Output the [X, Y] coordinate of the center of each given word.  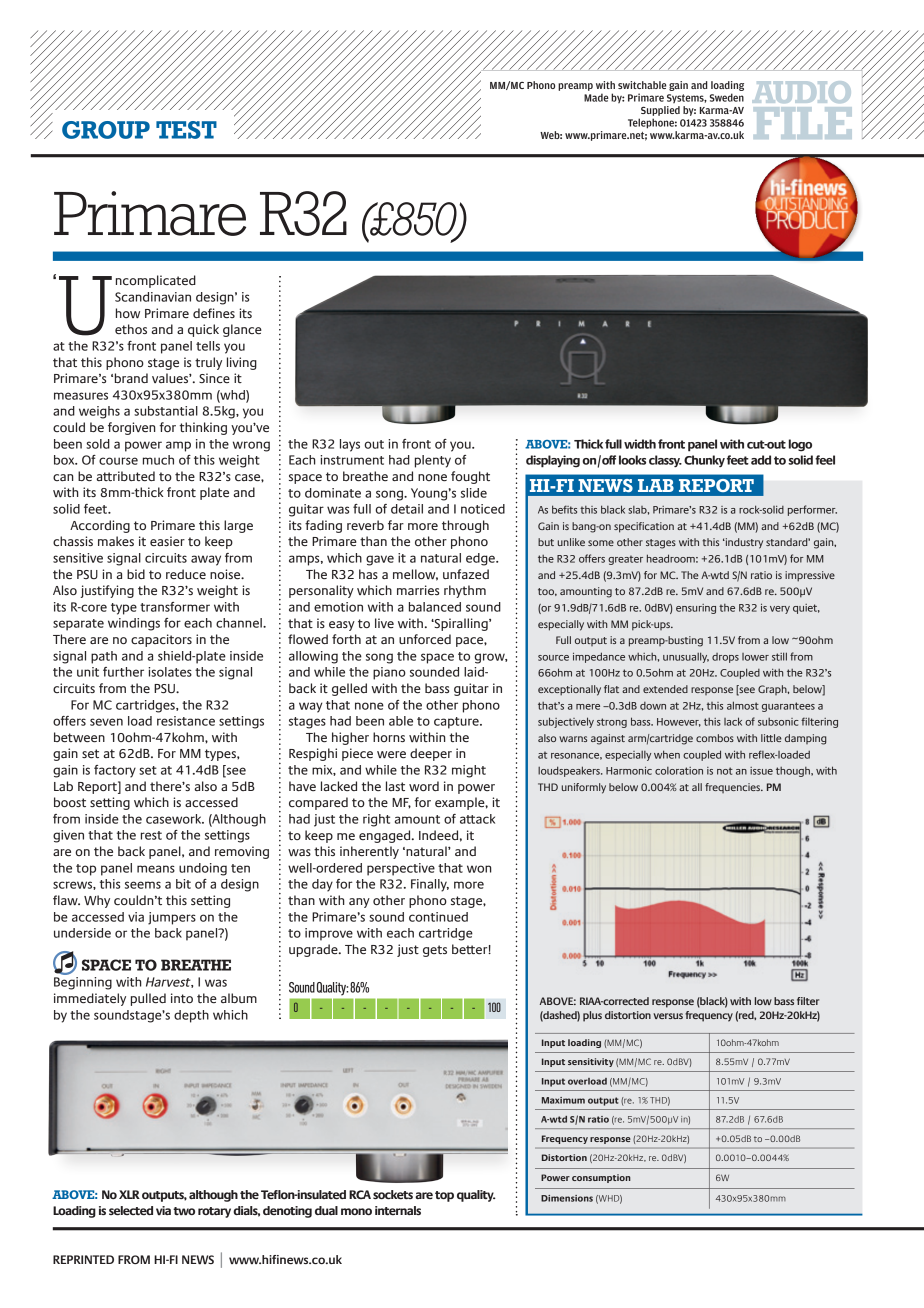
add [761, 460]
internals [398, 1210]
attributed [125, 476]
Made [596, 97]
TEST [186, 130]
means [156, 869]
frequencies [733, 788]
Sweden [727, 97]
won [479, 869]
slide [474, 493]
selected [131, 1210]
